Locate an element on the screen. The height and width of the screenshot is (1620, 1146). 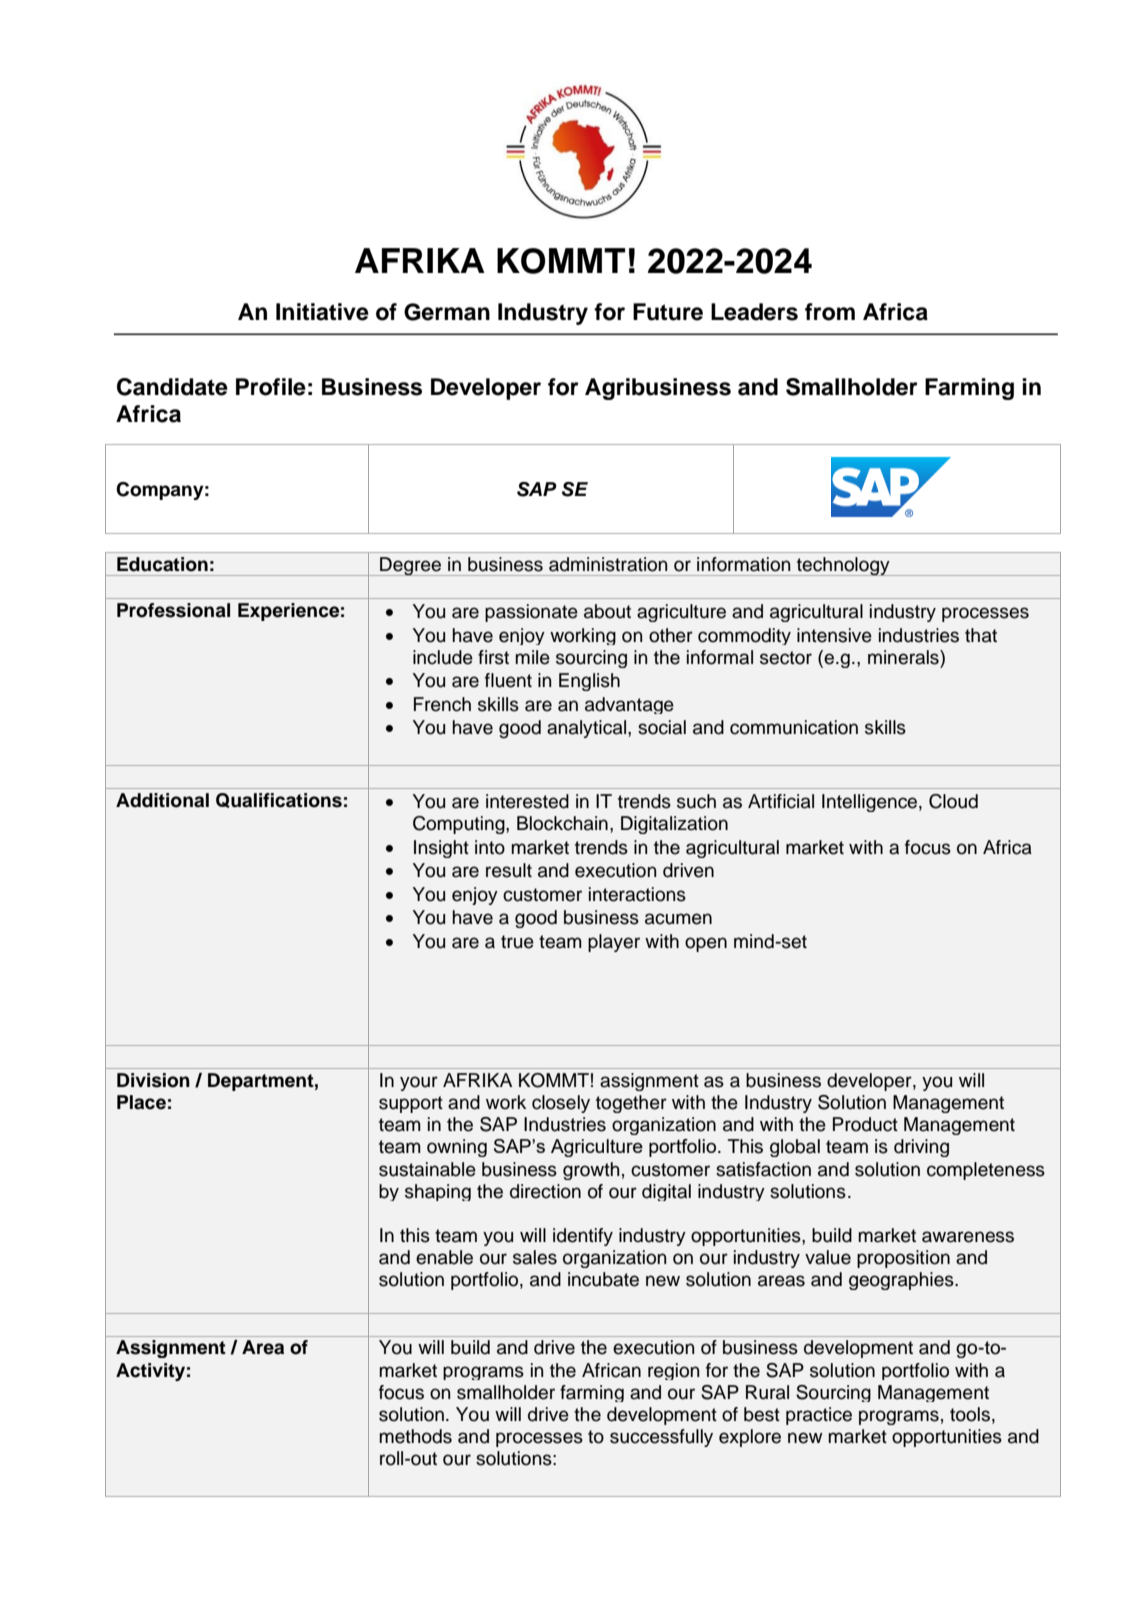
from is located at coordinates (830, 312).
